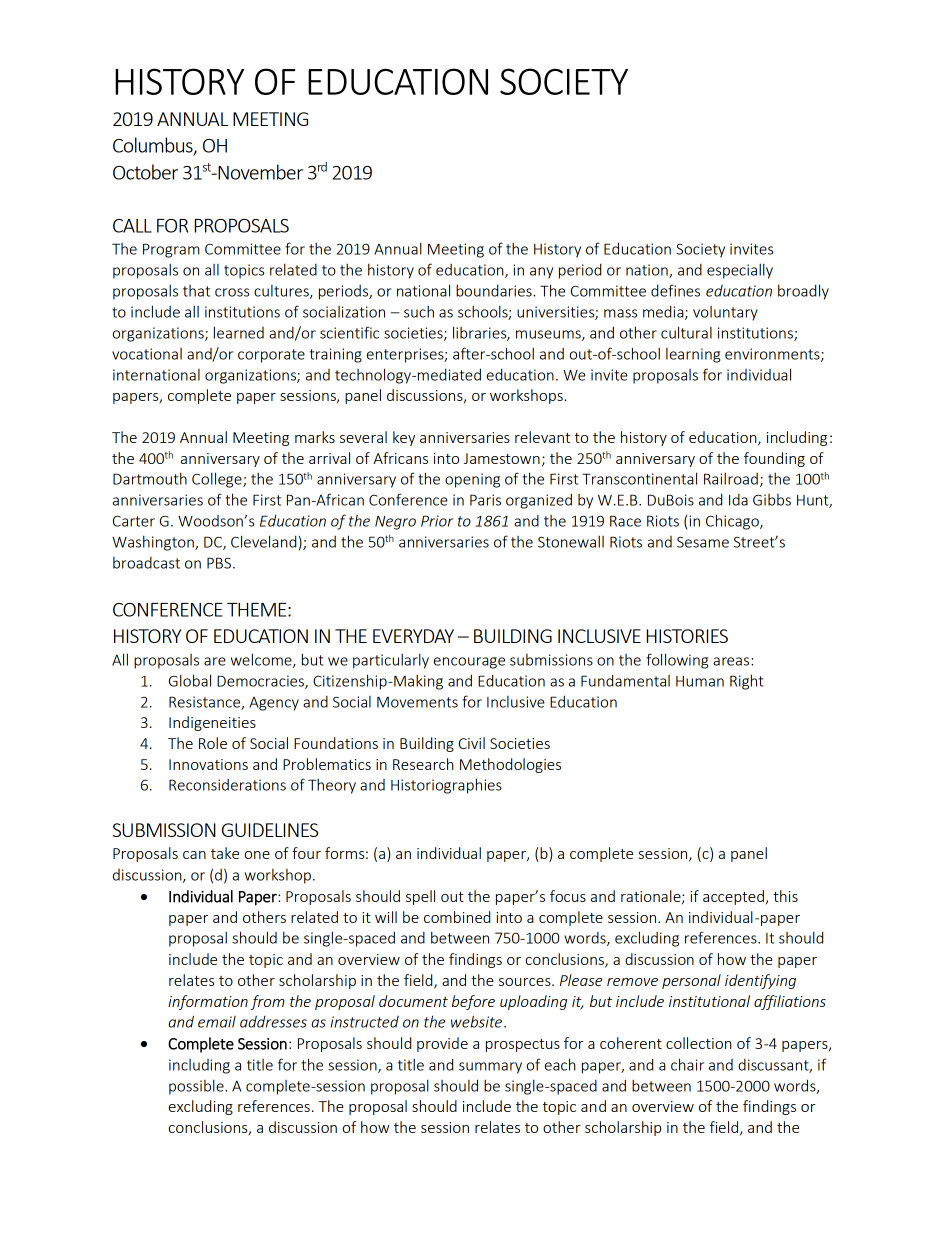  What do you see at coordinates (699, 1043) in the document?
I see `collection` at bounding box center [699, 1043].
